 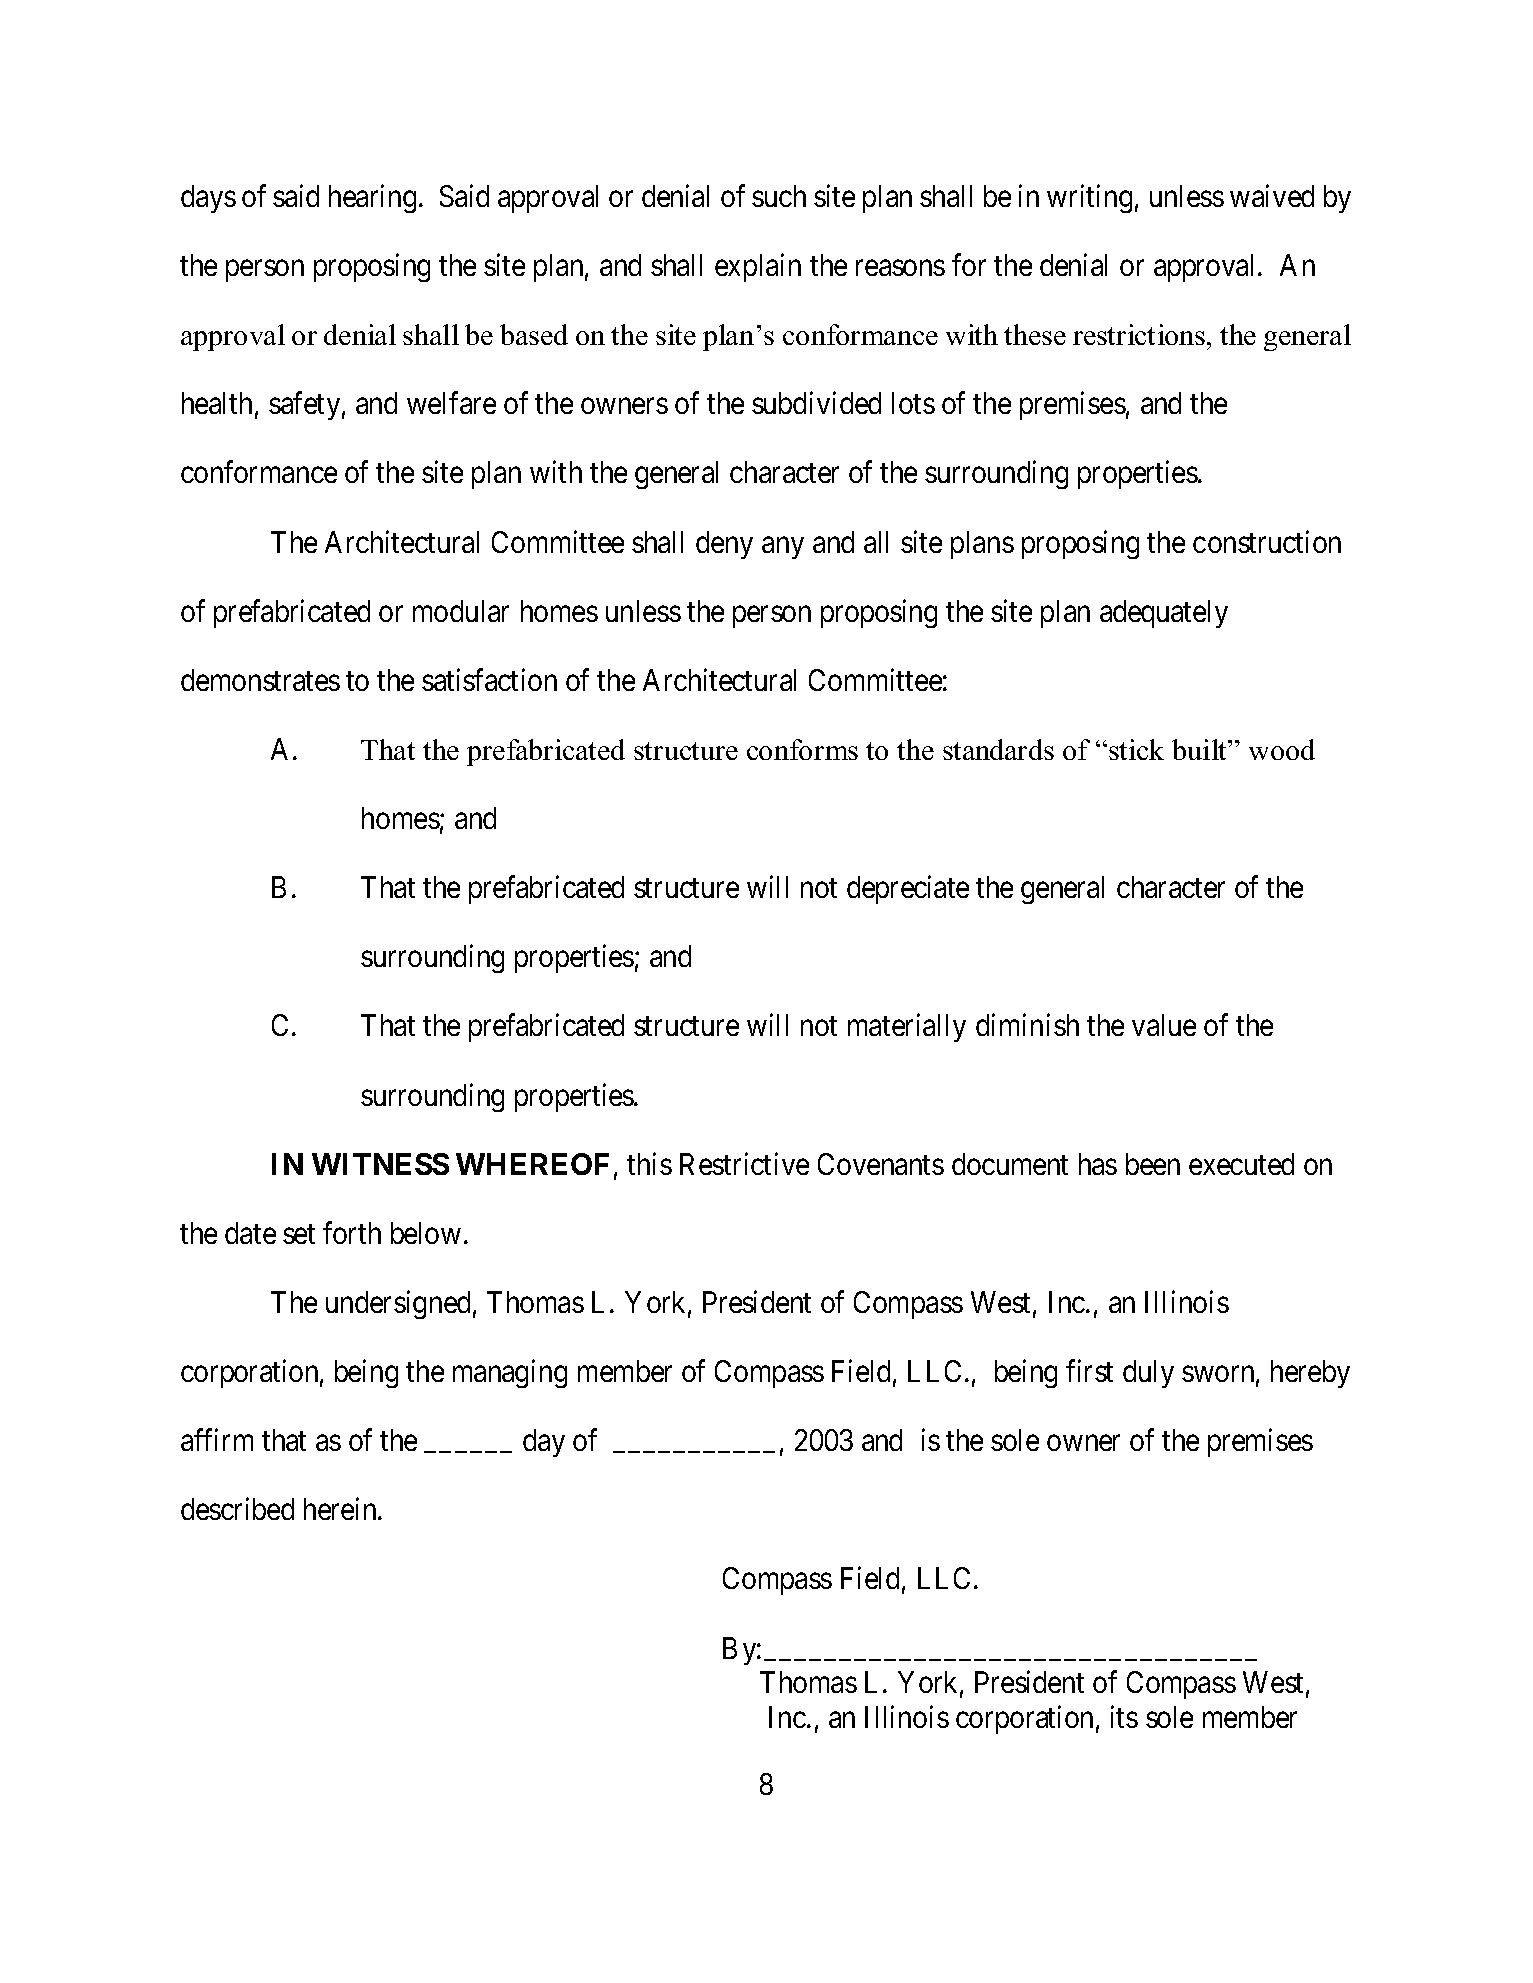 I want to click on demonstrates, so click(x=260, y=680).
